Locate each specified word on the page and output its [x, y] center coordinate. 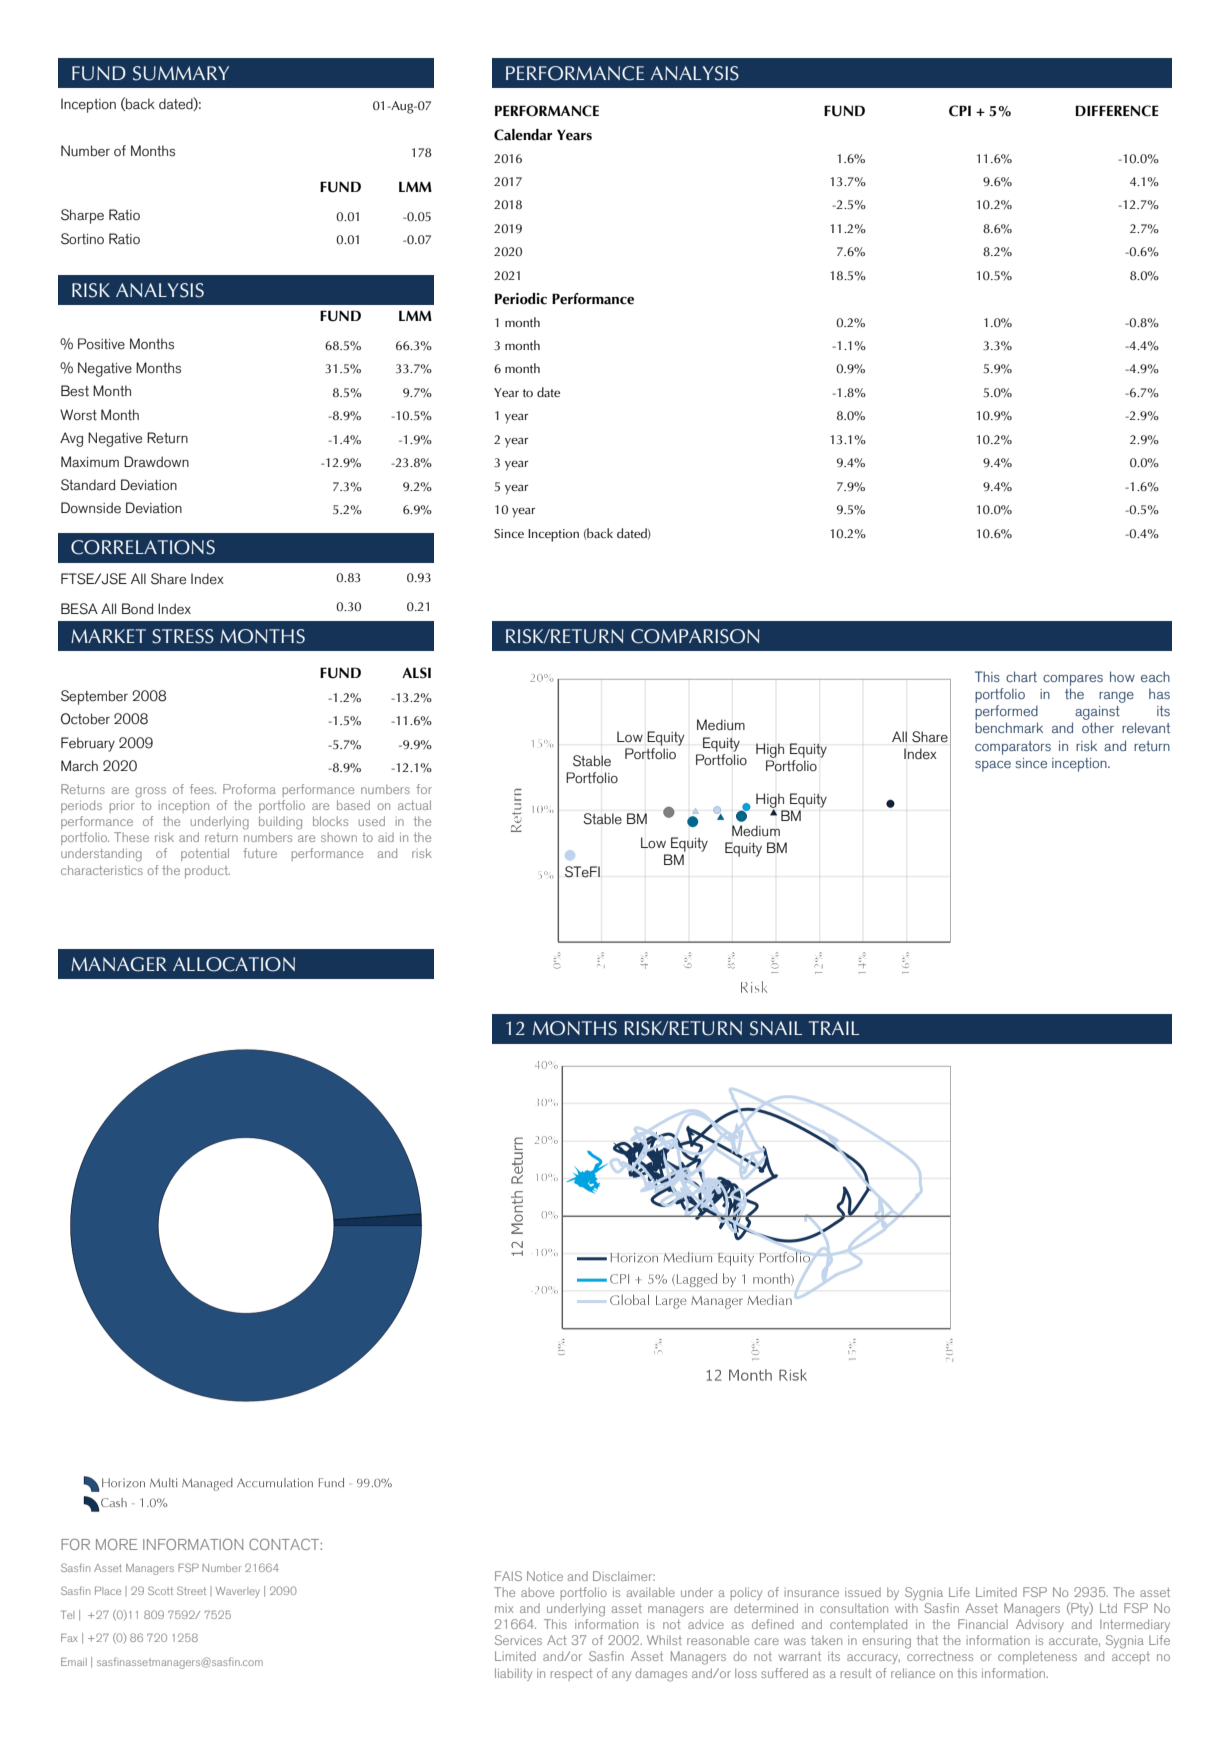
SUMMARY [181, 73]
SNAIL [776, 1028]
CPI [960, 111]
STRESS [183, 636]
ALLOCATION [234, 964]
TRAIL [834, 1028]
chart [1021, 676]
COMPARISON [695, 636]
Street [191, 1590]
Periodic [521, 299]
